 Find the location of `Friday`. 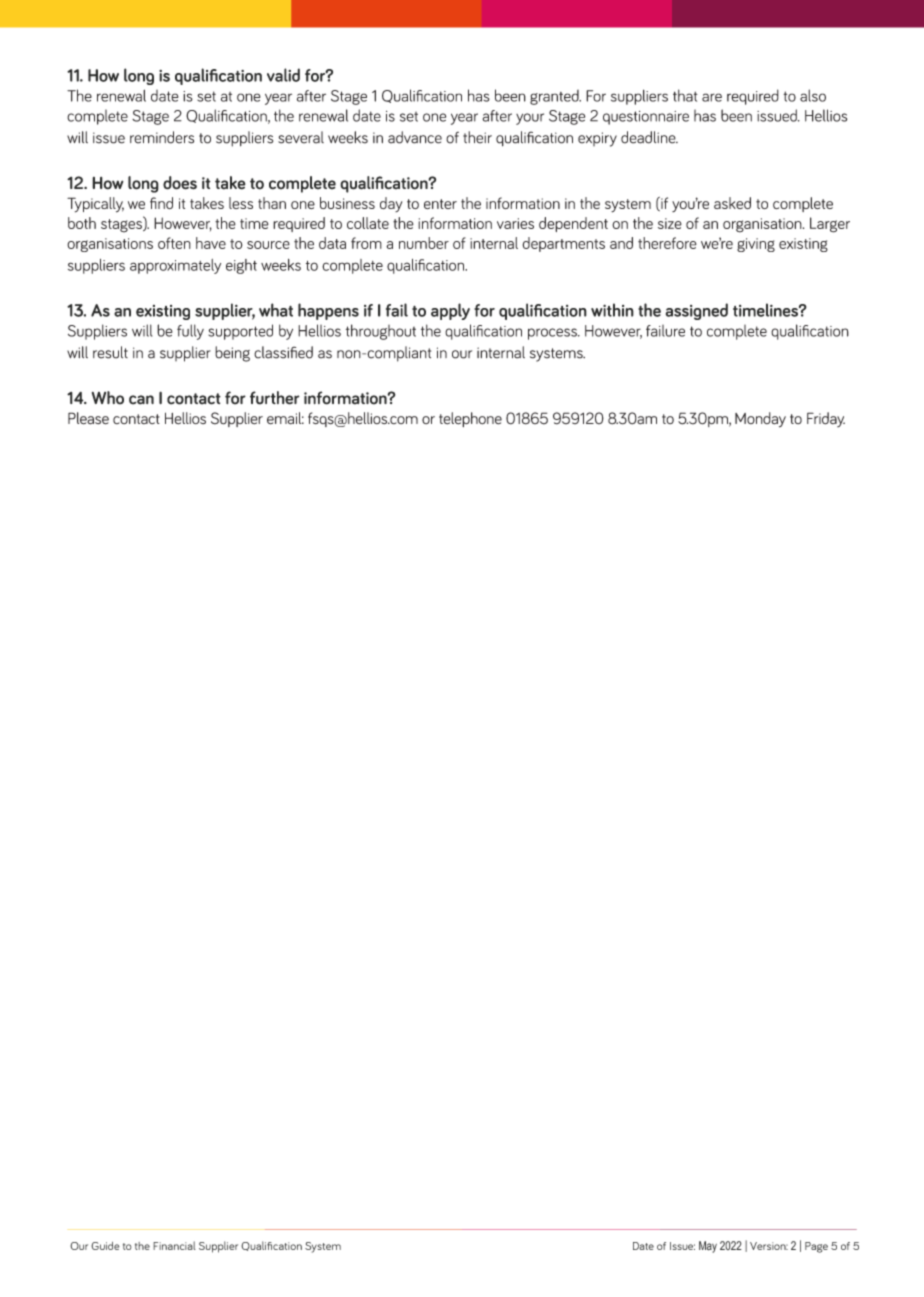

Friday is located at coordinates (826, 419).
